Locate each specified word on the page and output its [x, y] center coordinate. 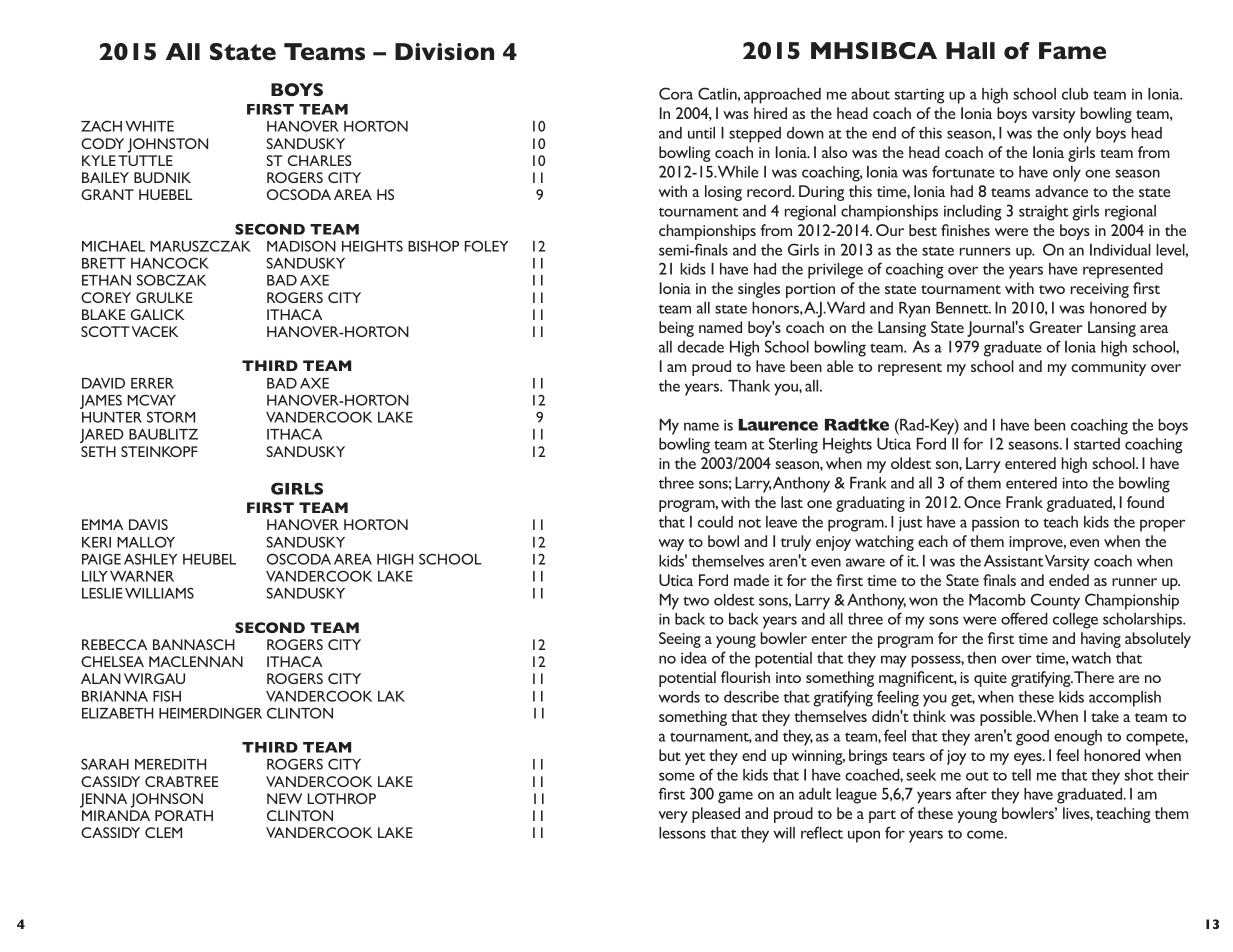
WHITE [149, 126]
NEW [284, 798]
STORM [171, 417]
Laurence [778, 425]
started [1097, 444]
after [971, 793]
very [673, 817]
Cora [676, 93]
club [1075, 94]
